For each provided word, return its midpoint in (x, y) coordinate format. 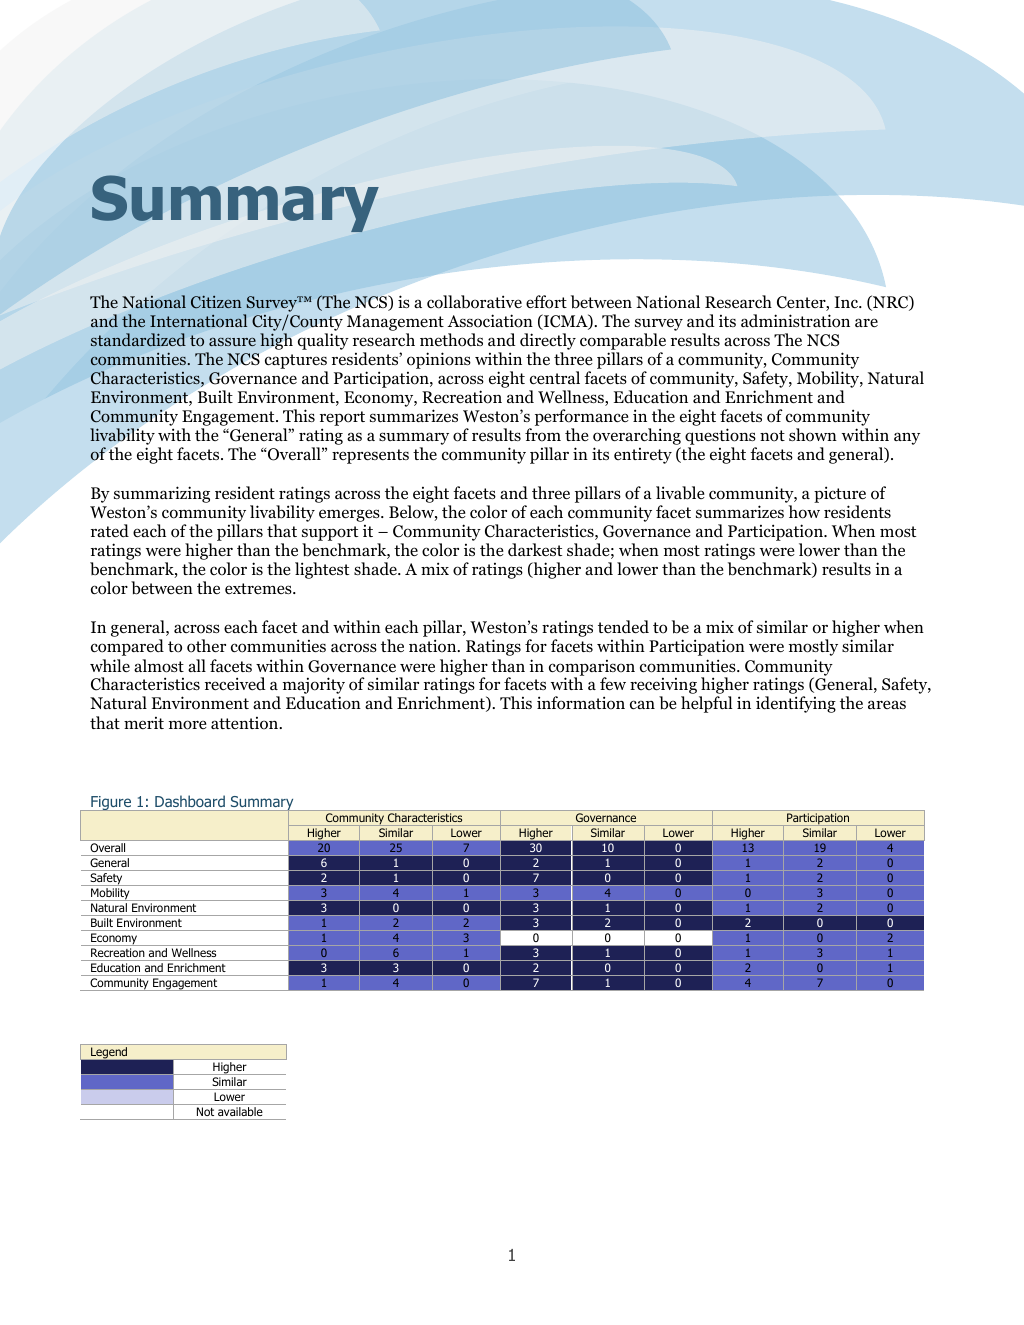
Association (490, 321)
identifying (796, 704)
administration (795, 321)
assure (232, 342)
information (581, 703)
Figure (111, 803)
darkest (535, 550)
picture (840, 496)
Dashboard (190, 801)
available (240, 1111)
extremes (259, 588)
